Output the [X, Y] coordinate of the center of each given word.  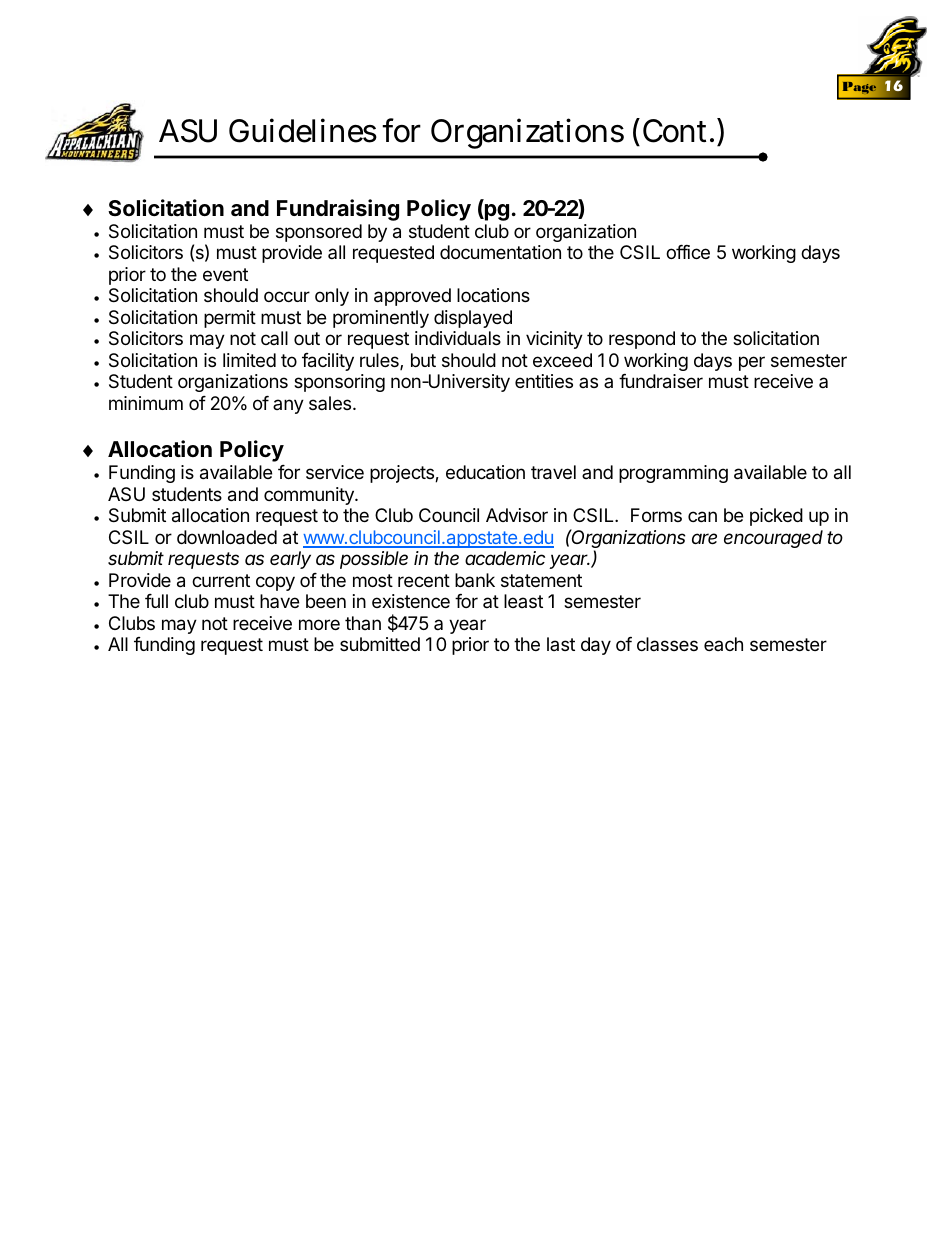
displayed [473, 319]
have [279, 601]
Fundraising [338, 210]
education [485, 472]
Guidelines [303, 130]
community [310, 496]
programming [673, 474]
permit [230, 319]
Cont [677, 131]
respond [642, 340]
